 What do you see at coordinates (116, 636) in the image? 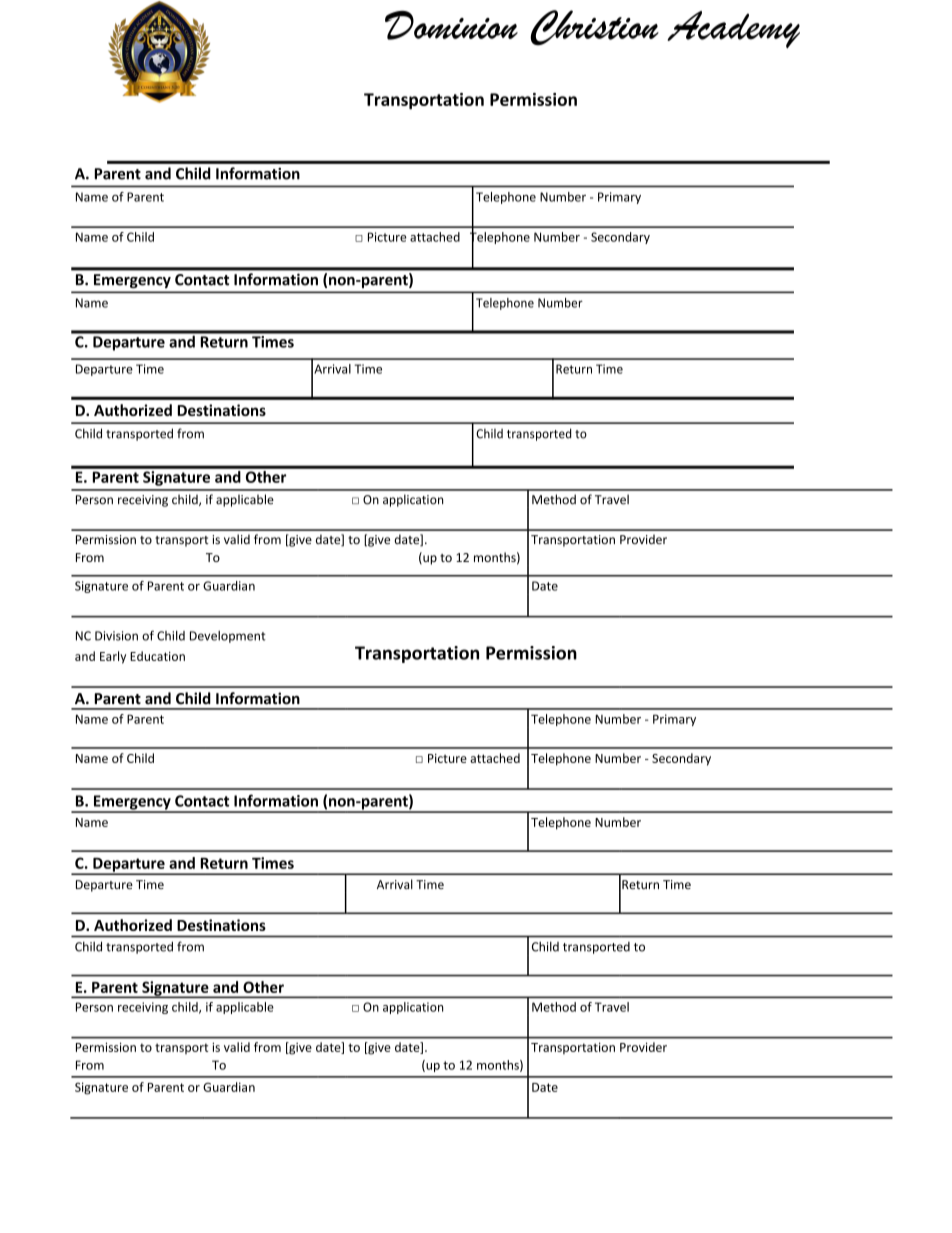
I see `Division` at bounding box center [116, 636].
